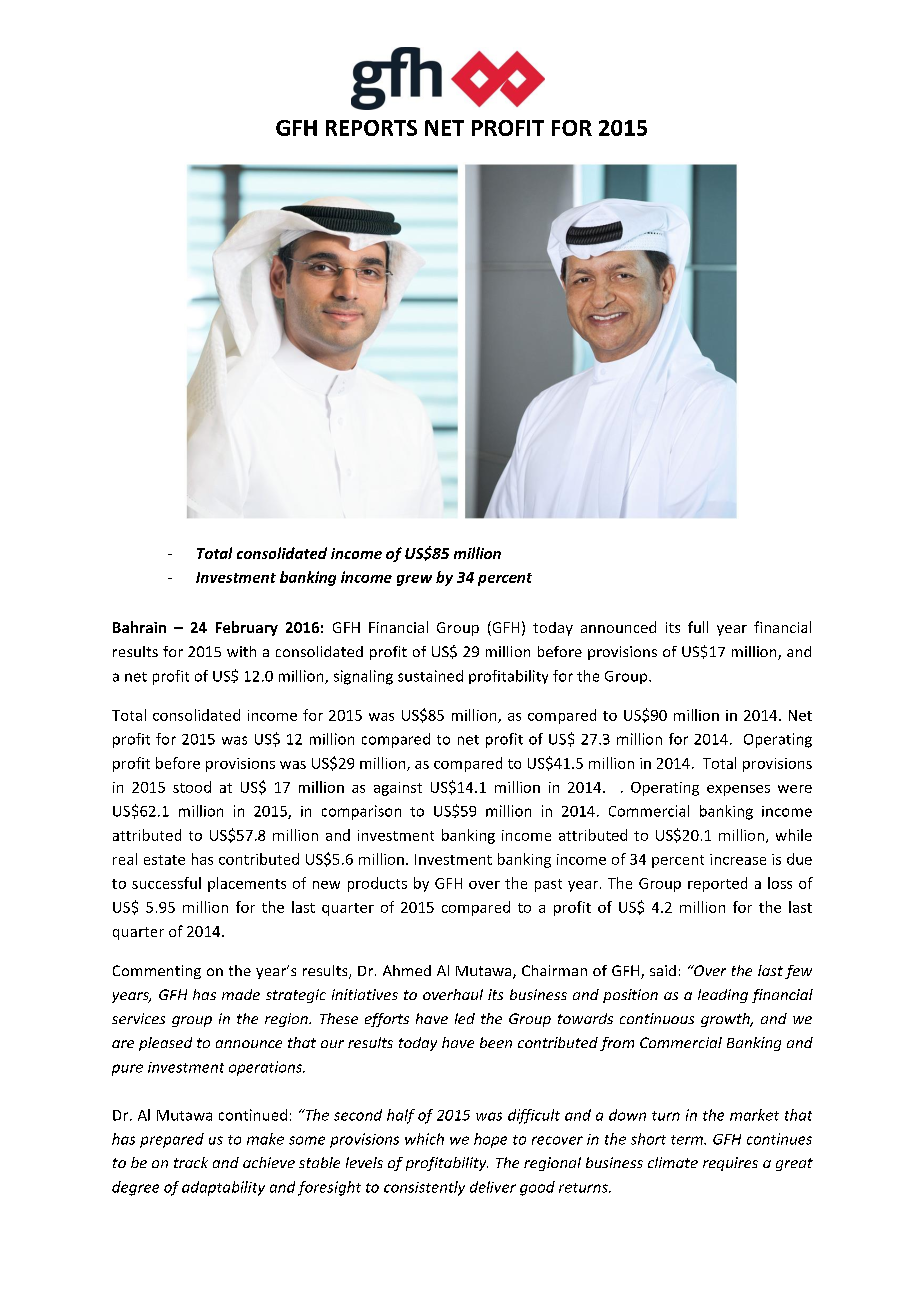 The height and width of the page is (1309, 924). Describe the element at coordinates (738, 859) in the page. I see `increase` at that location.
